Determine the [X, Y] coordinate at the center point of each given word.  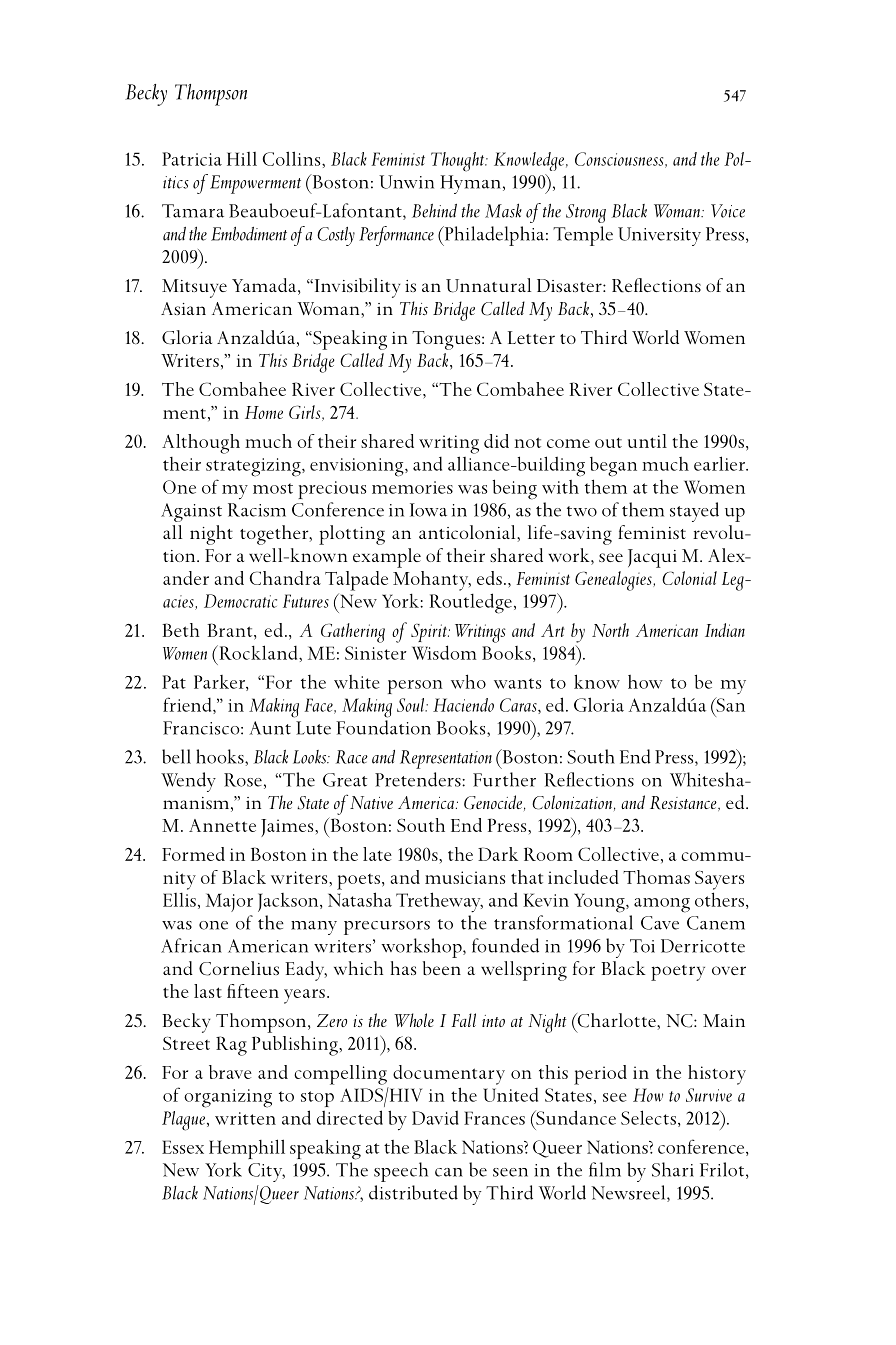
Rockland [258, 652]
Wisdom [444, 652]
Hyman [470, 184]
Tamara [193, 211]
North [610, 630]
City [266, 1172]
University [659, 236]
